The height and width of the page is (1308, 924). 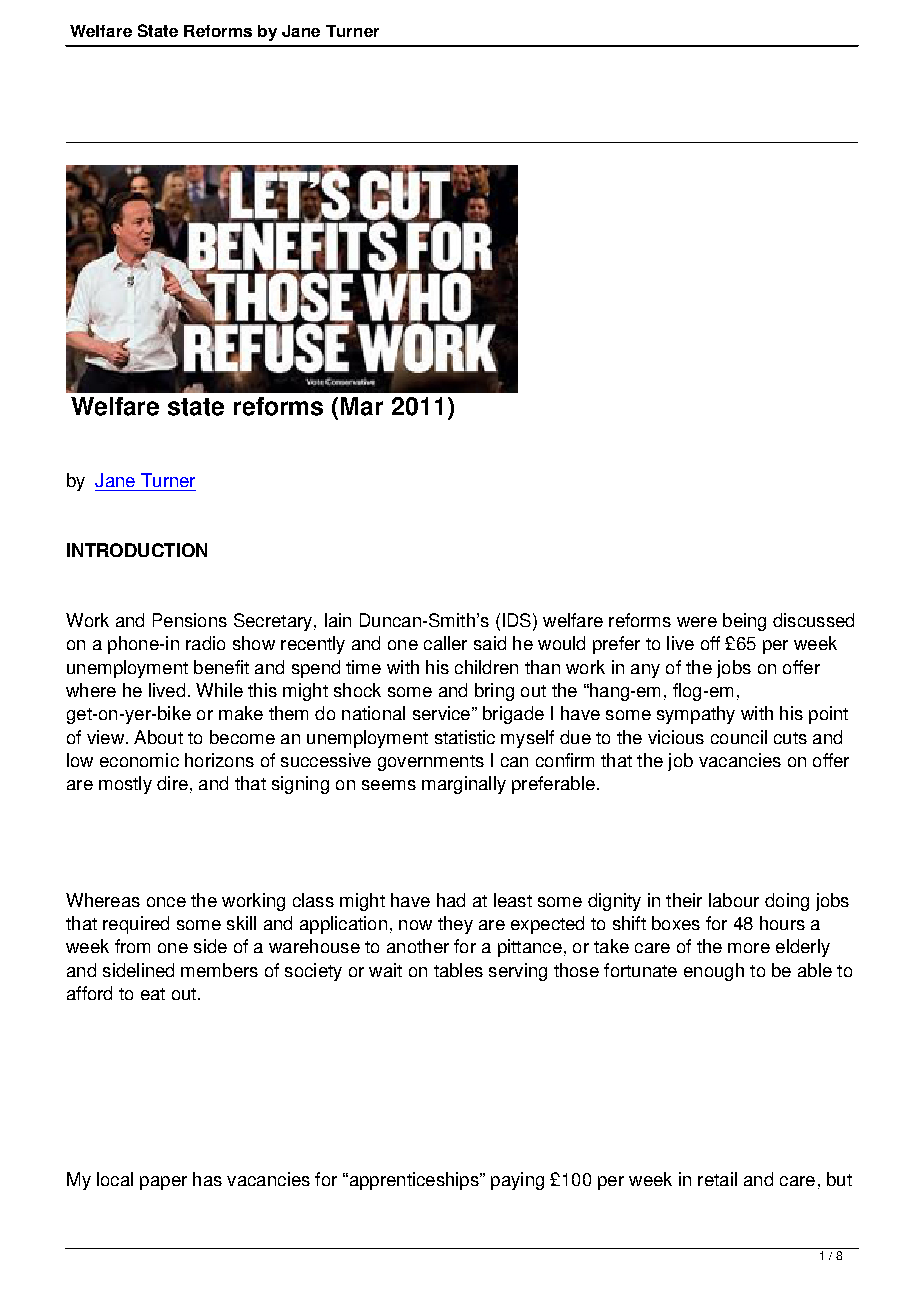 What do you see at coordinates (518, 972) in the page?
I see `serving` at bounding box center [518, 972].
